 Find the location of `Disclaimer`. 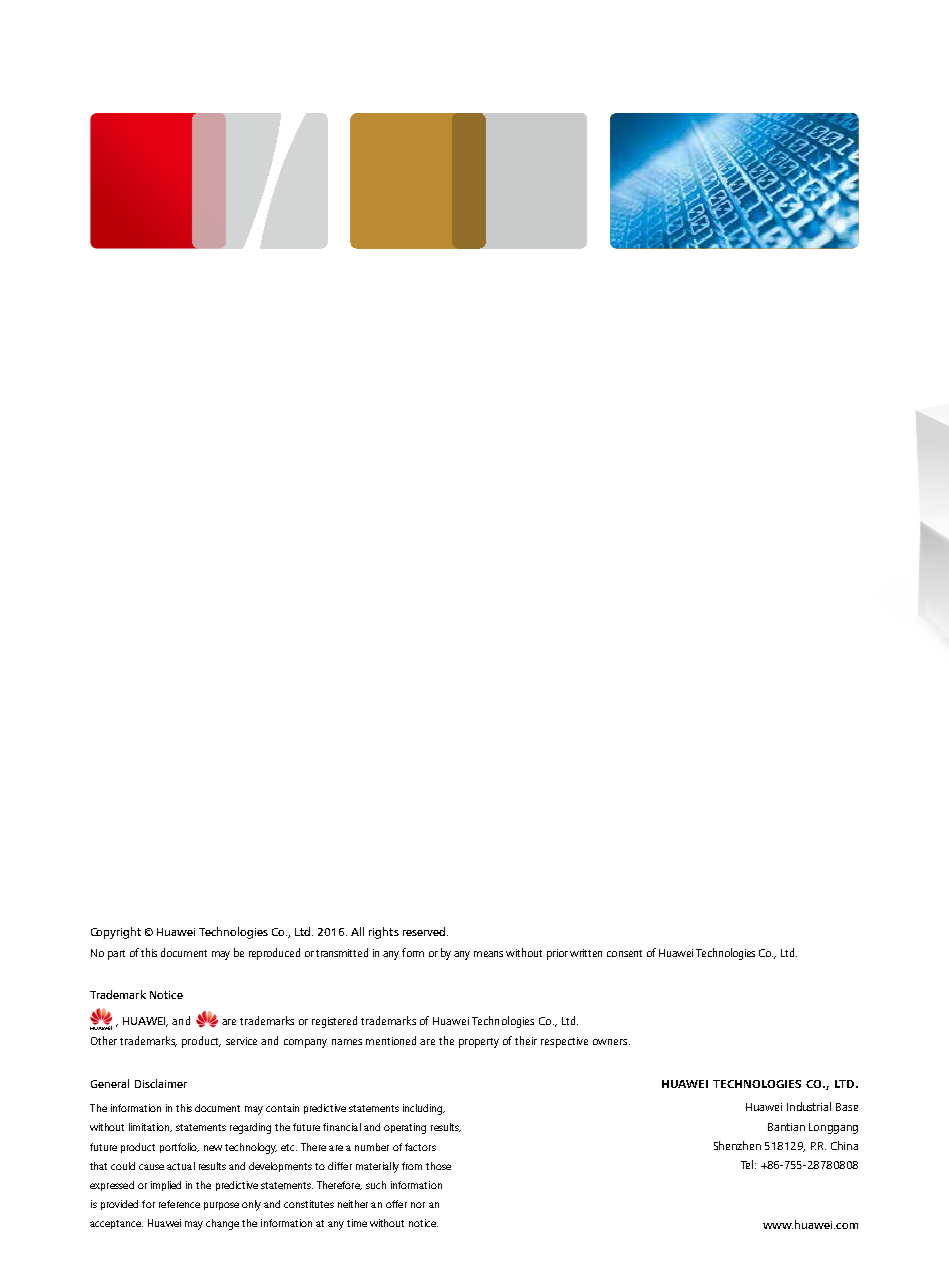

Disclaimer is located at coordinates (161, 1083).
